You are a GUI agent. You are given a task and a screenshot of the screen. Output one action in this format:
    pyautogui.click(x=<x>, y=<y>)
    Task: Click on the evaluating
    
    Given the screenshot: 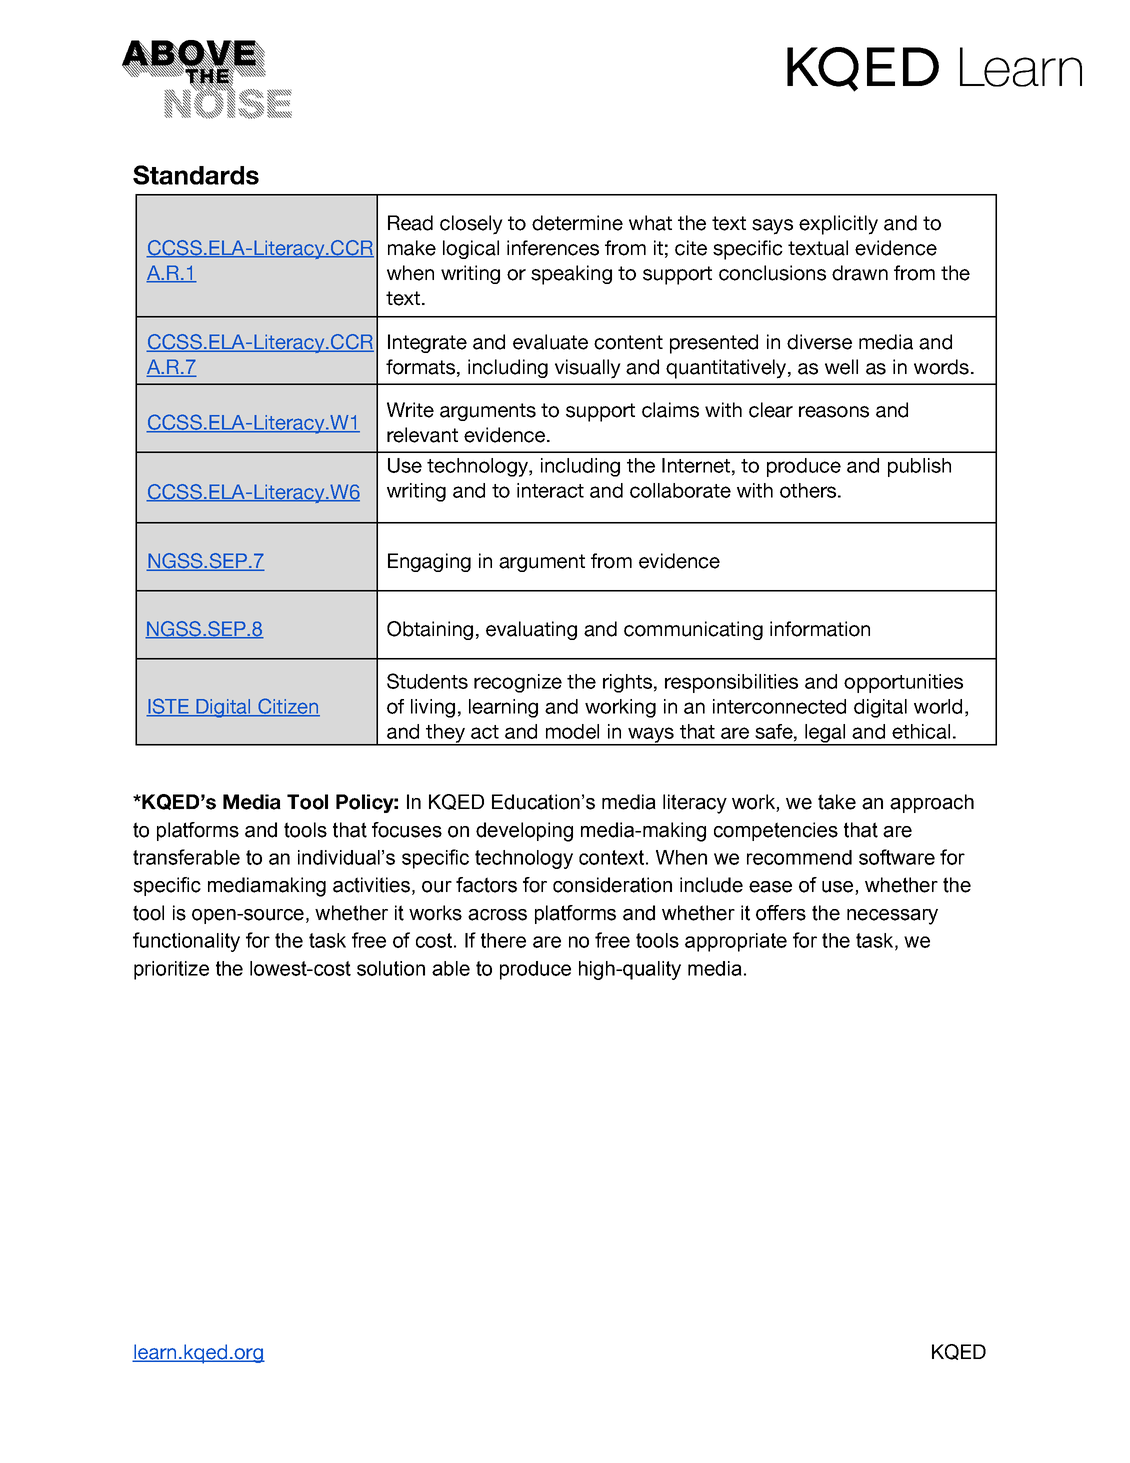 What is the action you would take?
    pyautogui.click(x=531, y=630)
